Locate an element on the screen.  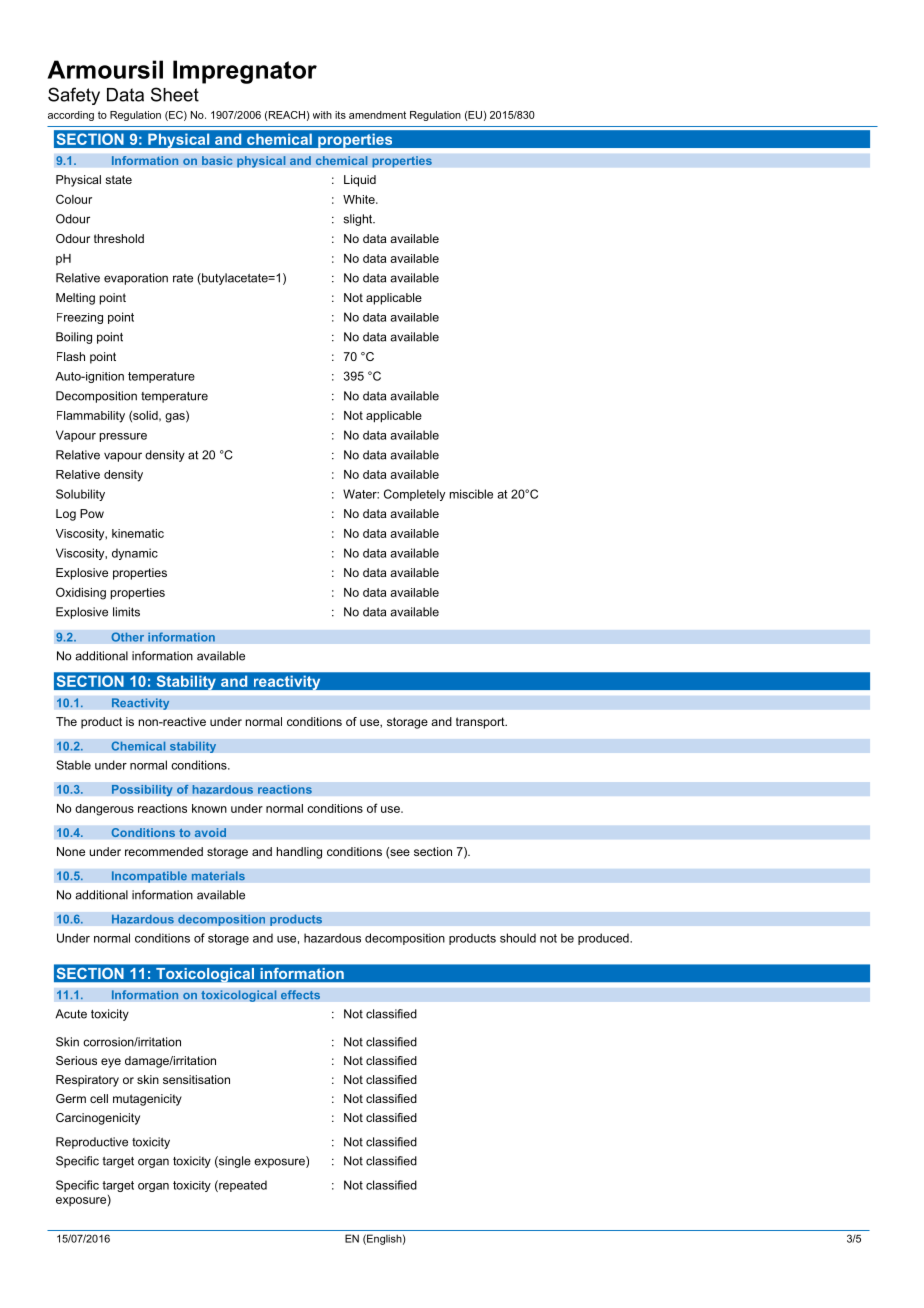
eye is located at coordinates (111, 1063).
